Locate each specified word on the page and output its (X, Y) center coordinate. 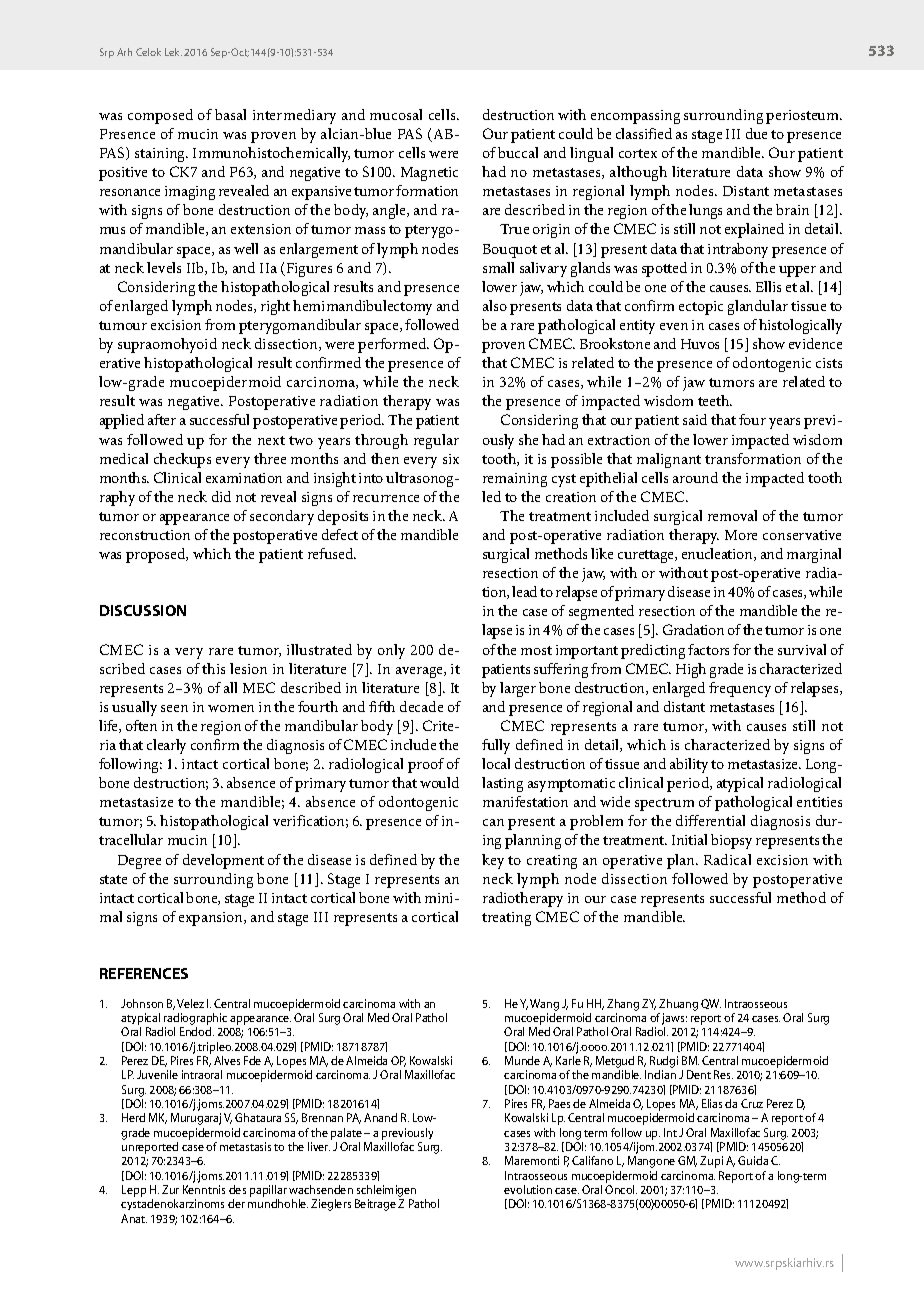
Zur (170, 1189)
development (223, 861)
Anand (380, 1117)
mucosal (396, 114)
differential (710, 820)
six (451, 459)
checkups (182, 460)
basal (230, 114)
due (756, 133)
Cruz (752, 1103)
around (695, 477)
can (493, 822)
